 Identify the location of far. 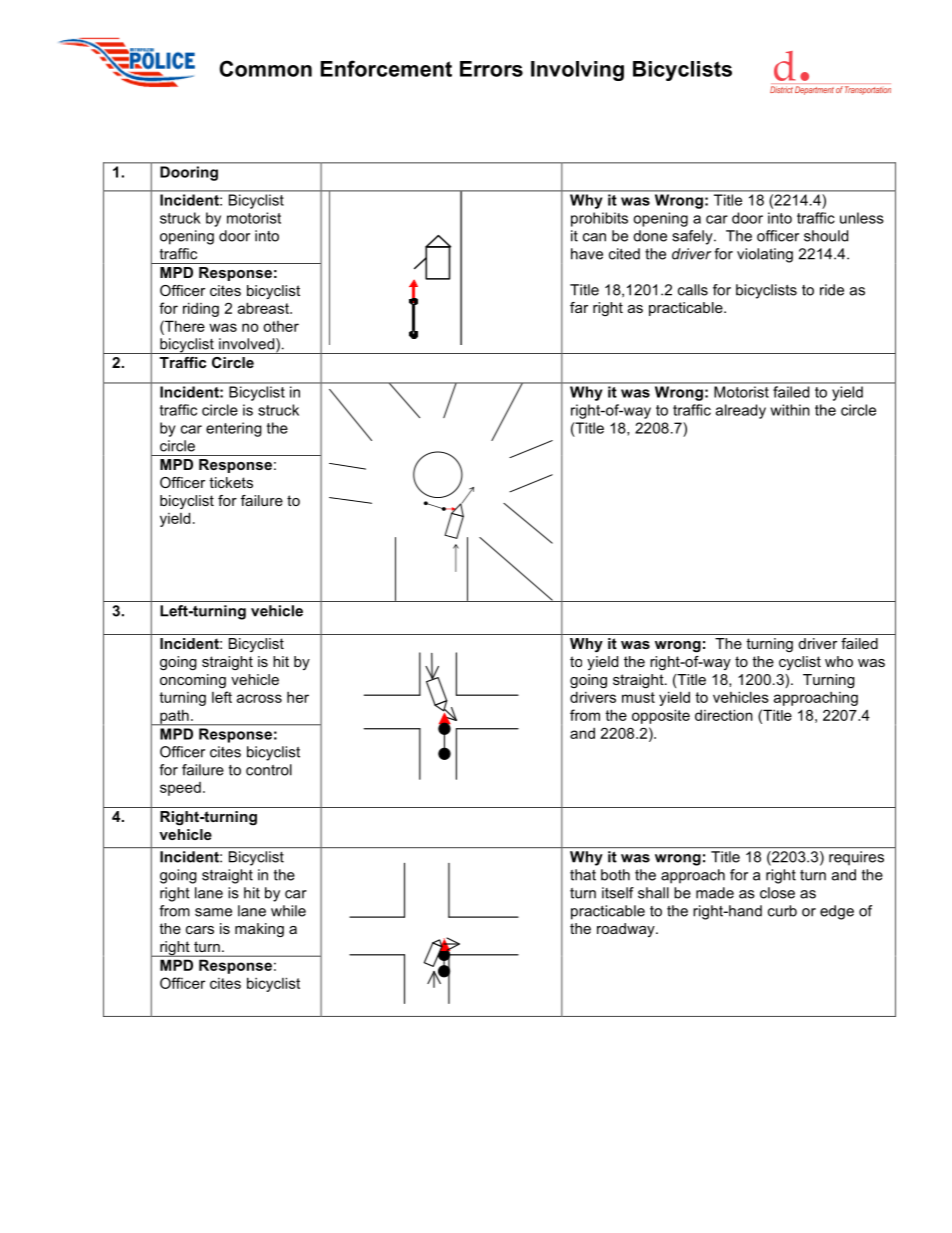
(579, 307).
